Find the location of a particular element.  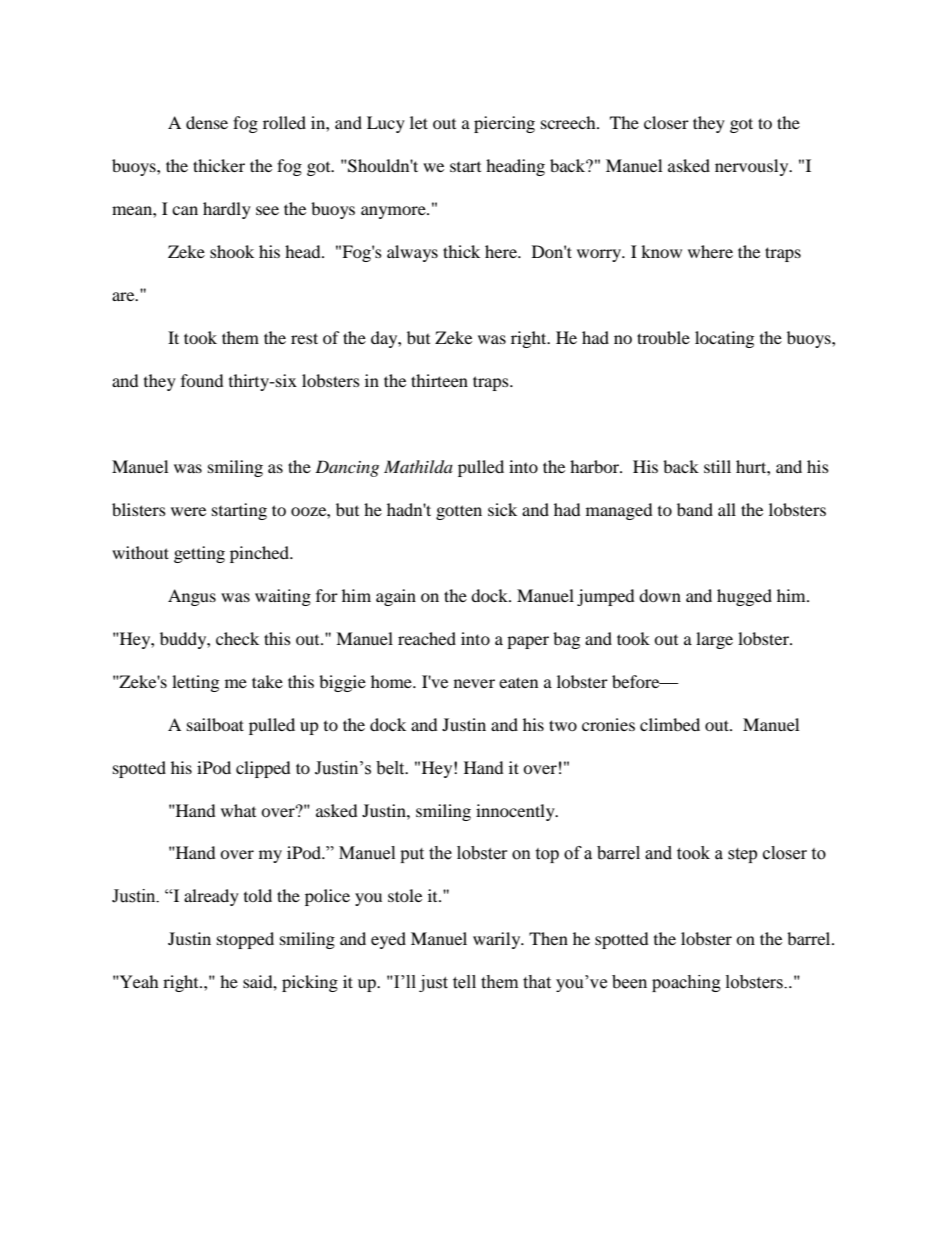

never is located at coordinates (474, 683).
